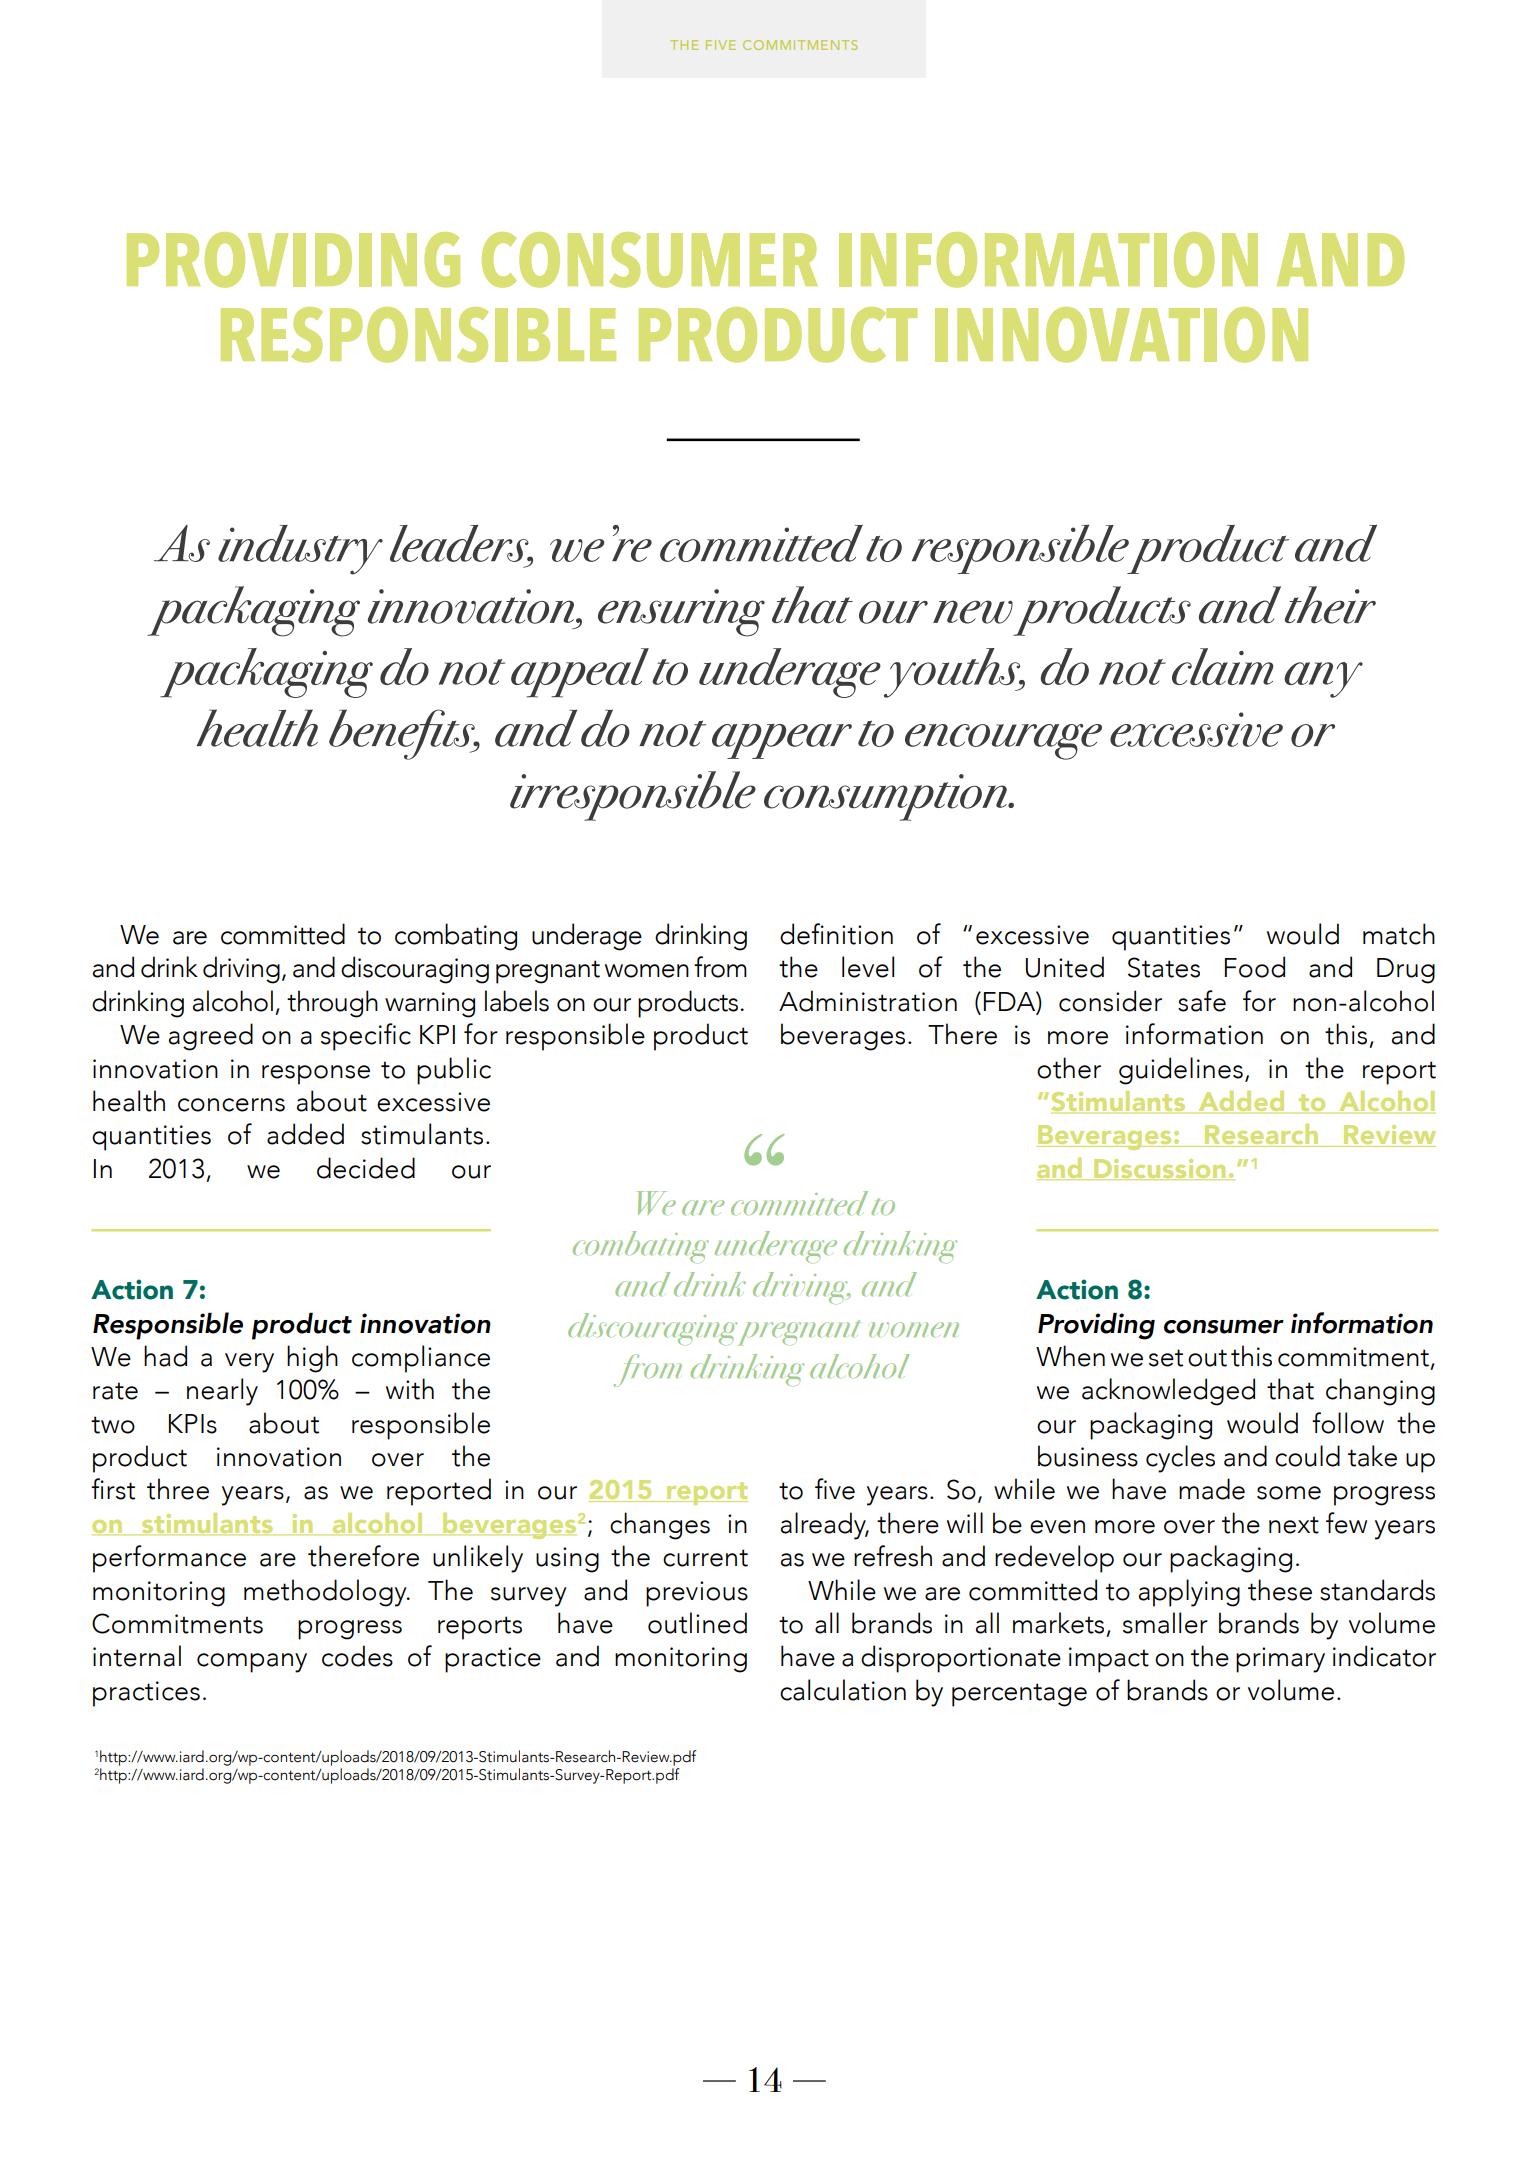  Describe the element at coordinates (1181, 1071) in the page. I see `guidelines` at that location.
